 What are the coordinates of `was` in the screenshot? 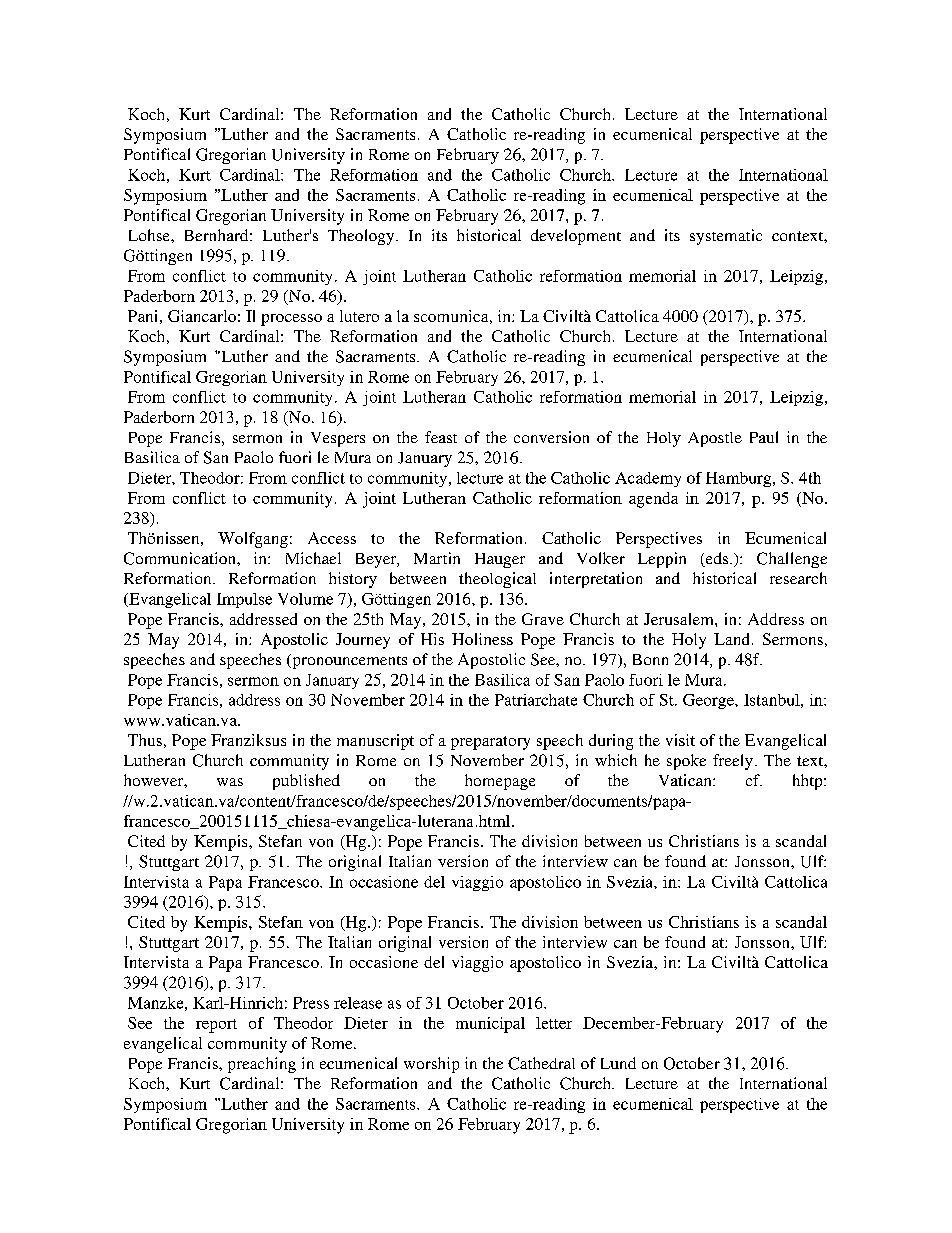 It's located at (230, 782).
